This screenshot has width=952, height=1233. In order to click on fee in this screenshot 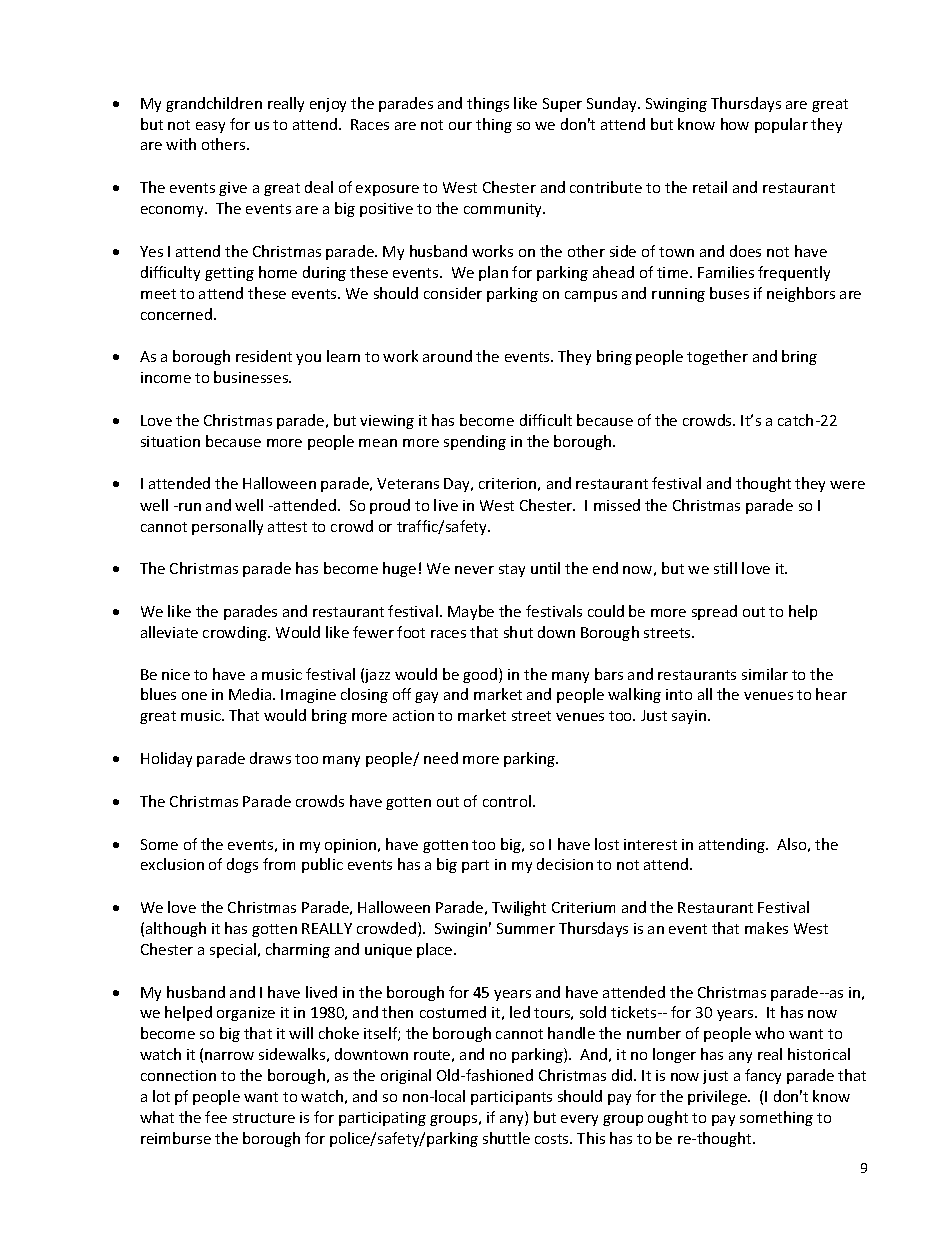, I will do `click(216, 1117)`.
